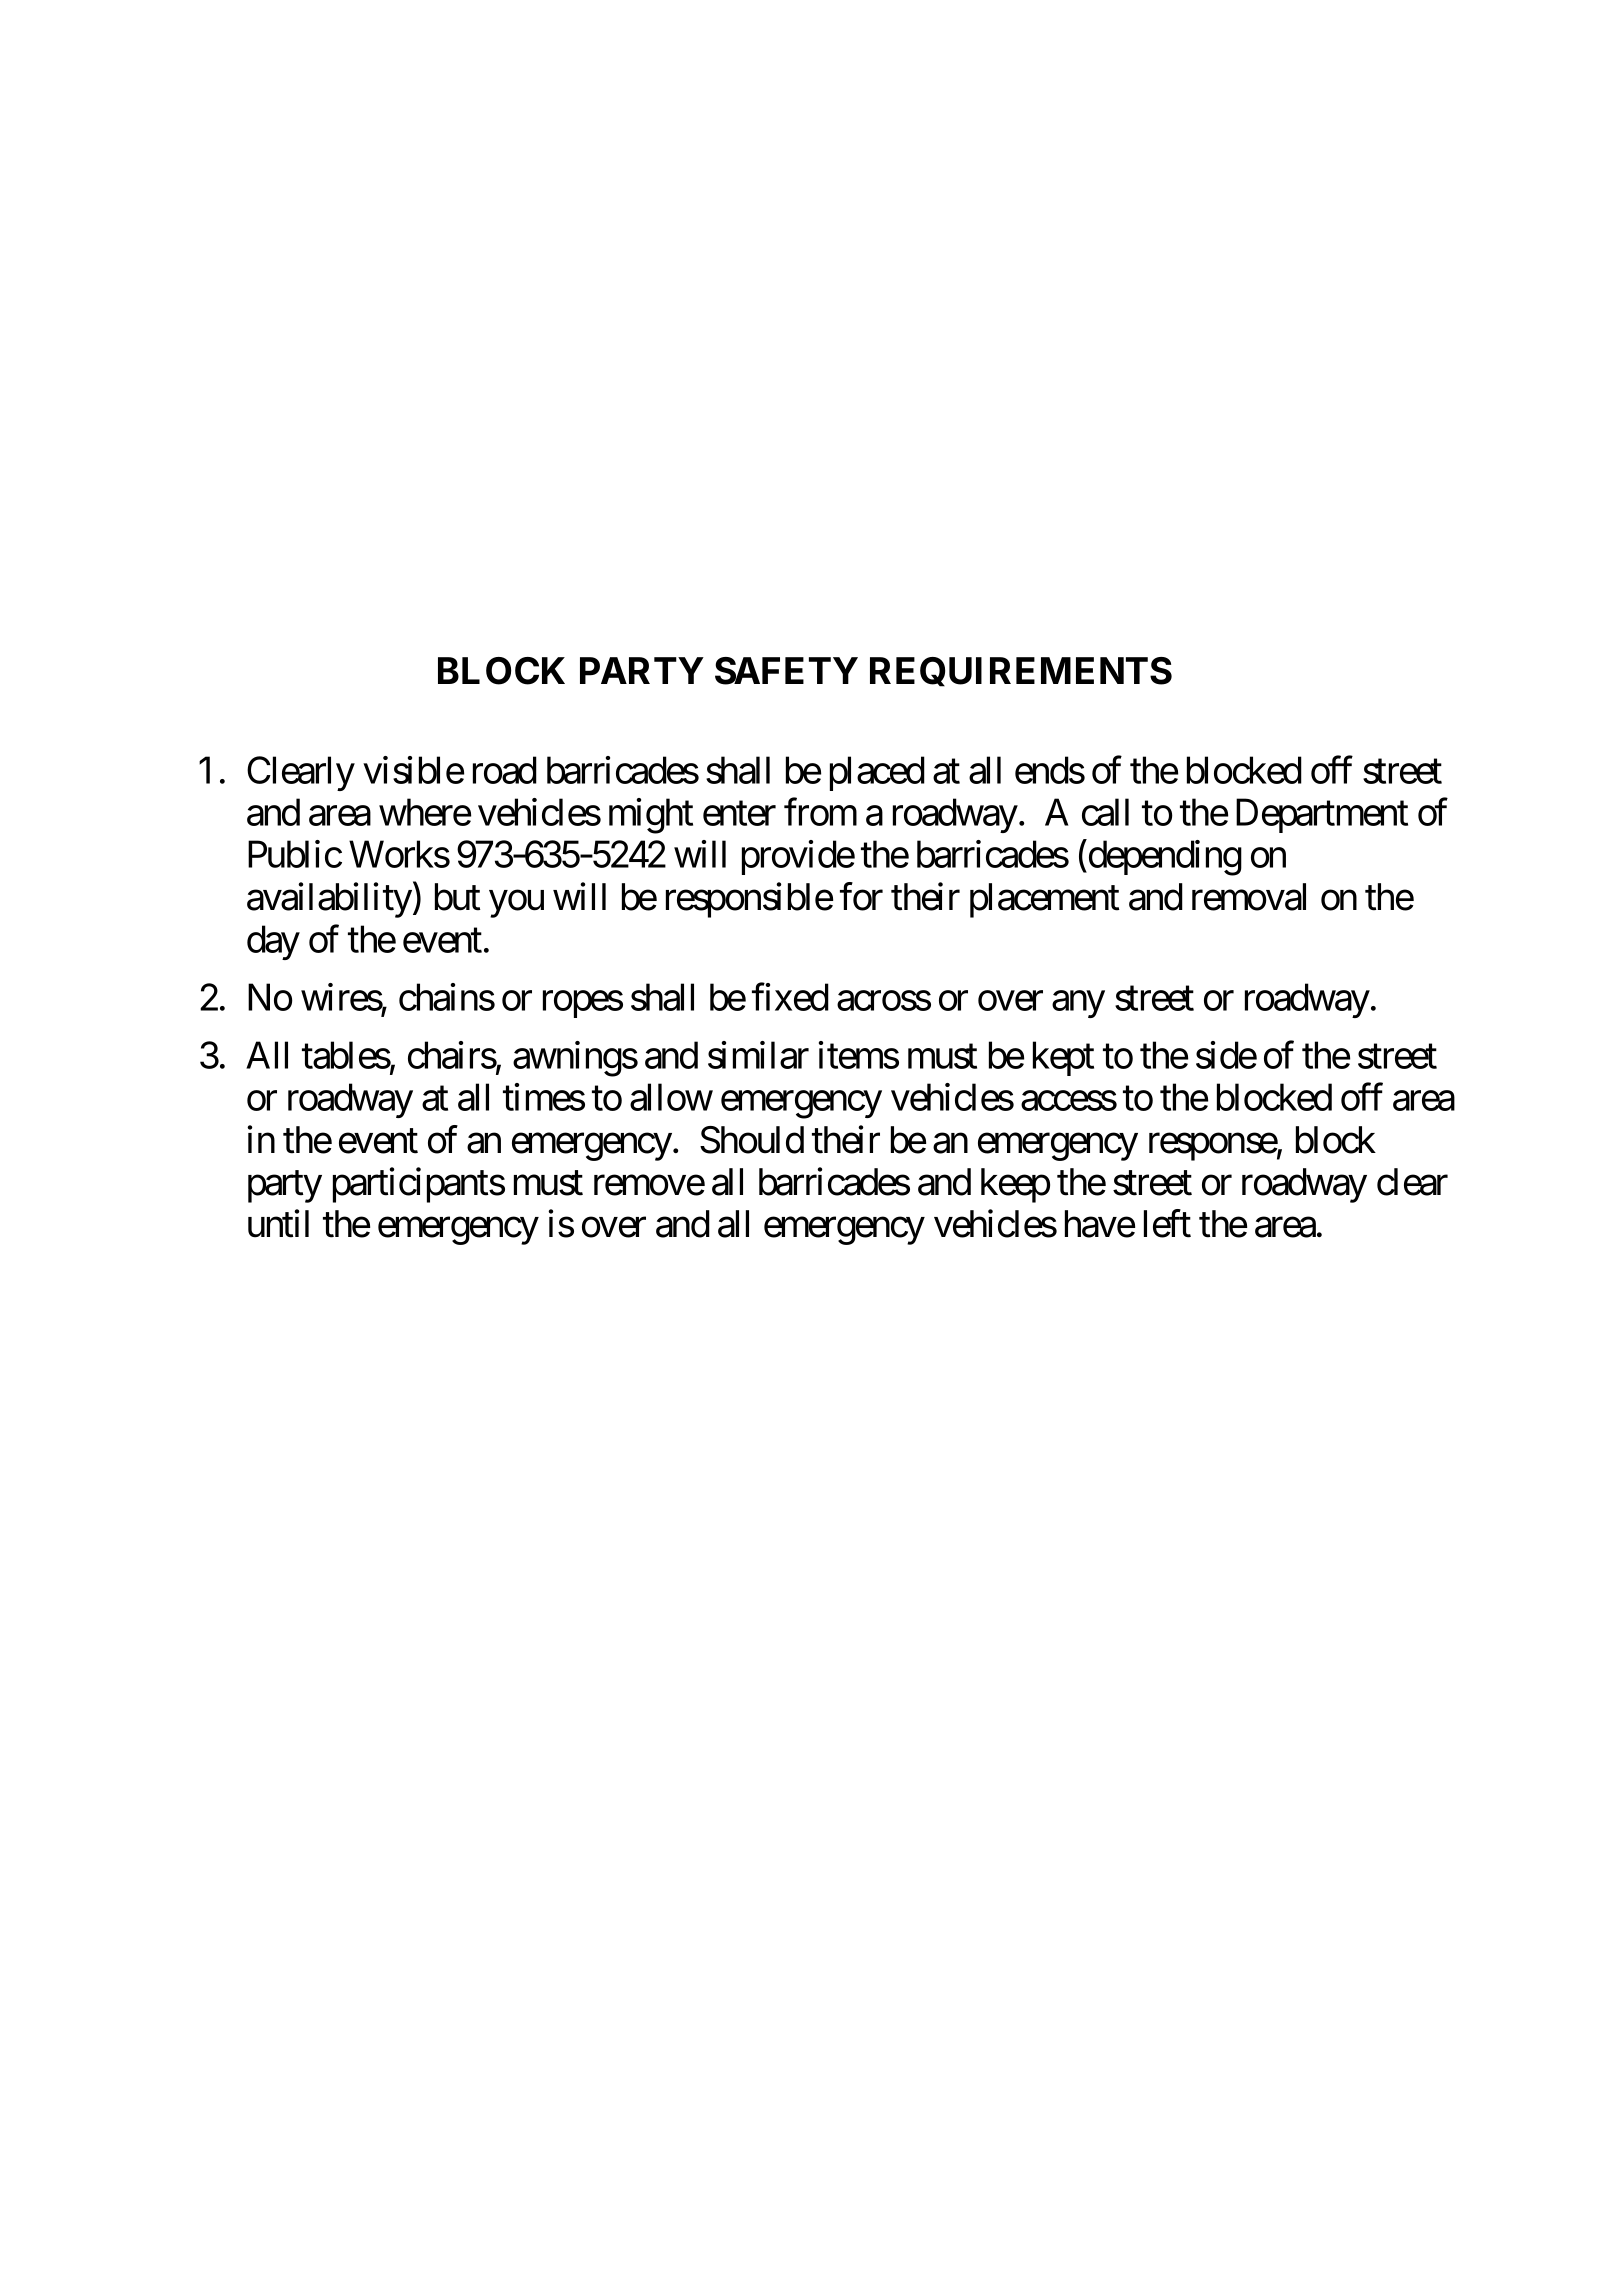 The width and height of the image is (1604, 2270). What do you see at coordinates (458, 897) in the image?
I see `but` at bounding box center [458, 897].
